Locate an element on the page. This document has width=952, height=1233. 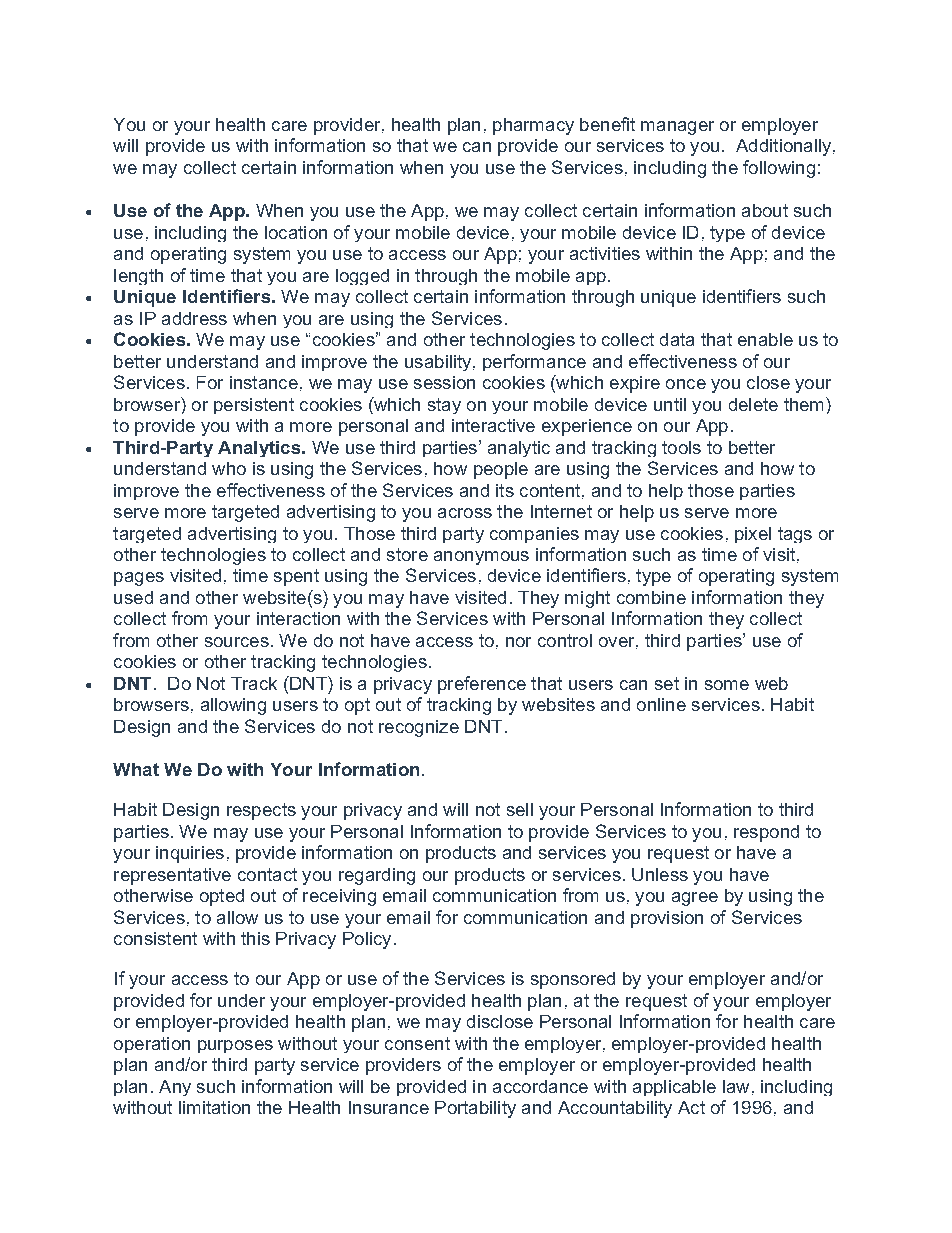
law is located at coordinates (736, 1086).
